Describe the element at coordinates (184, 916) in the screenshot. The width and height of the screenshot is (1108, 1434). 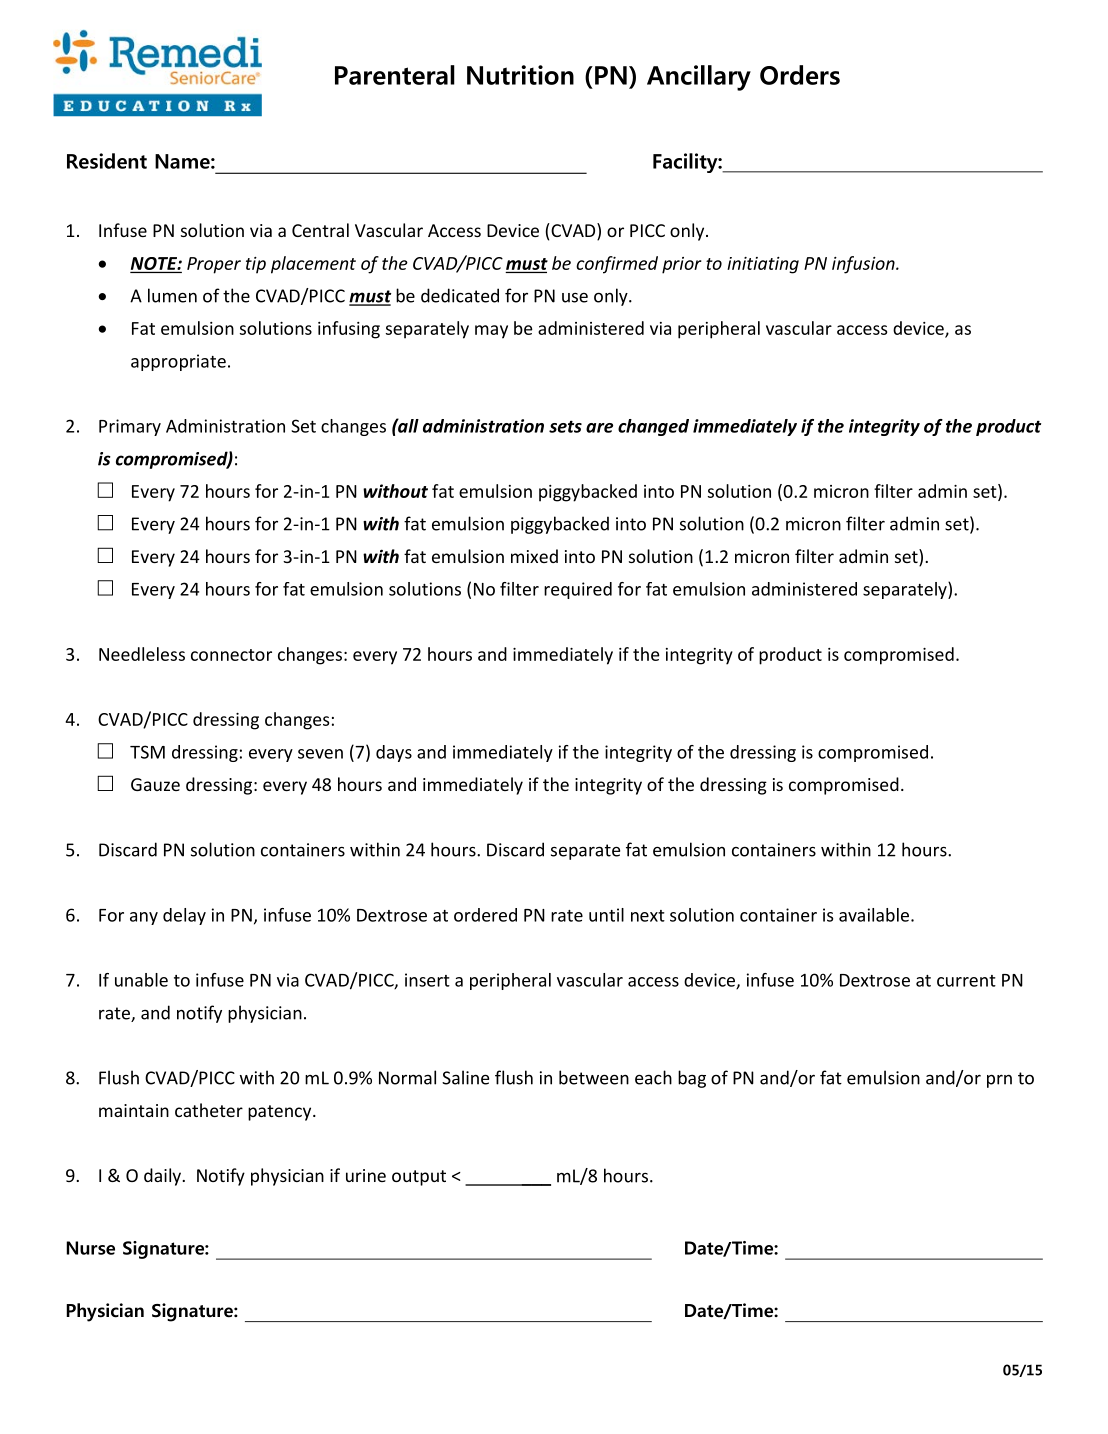
I see `delay` at that location.
